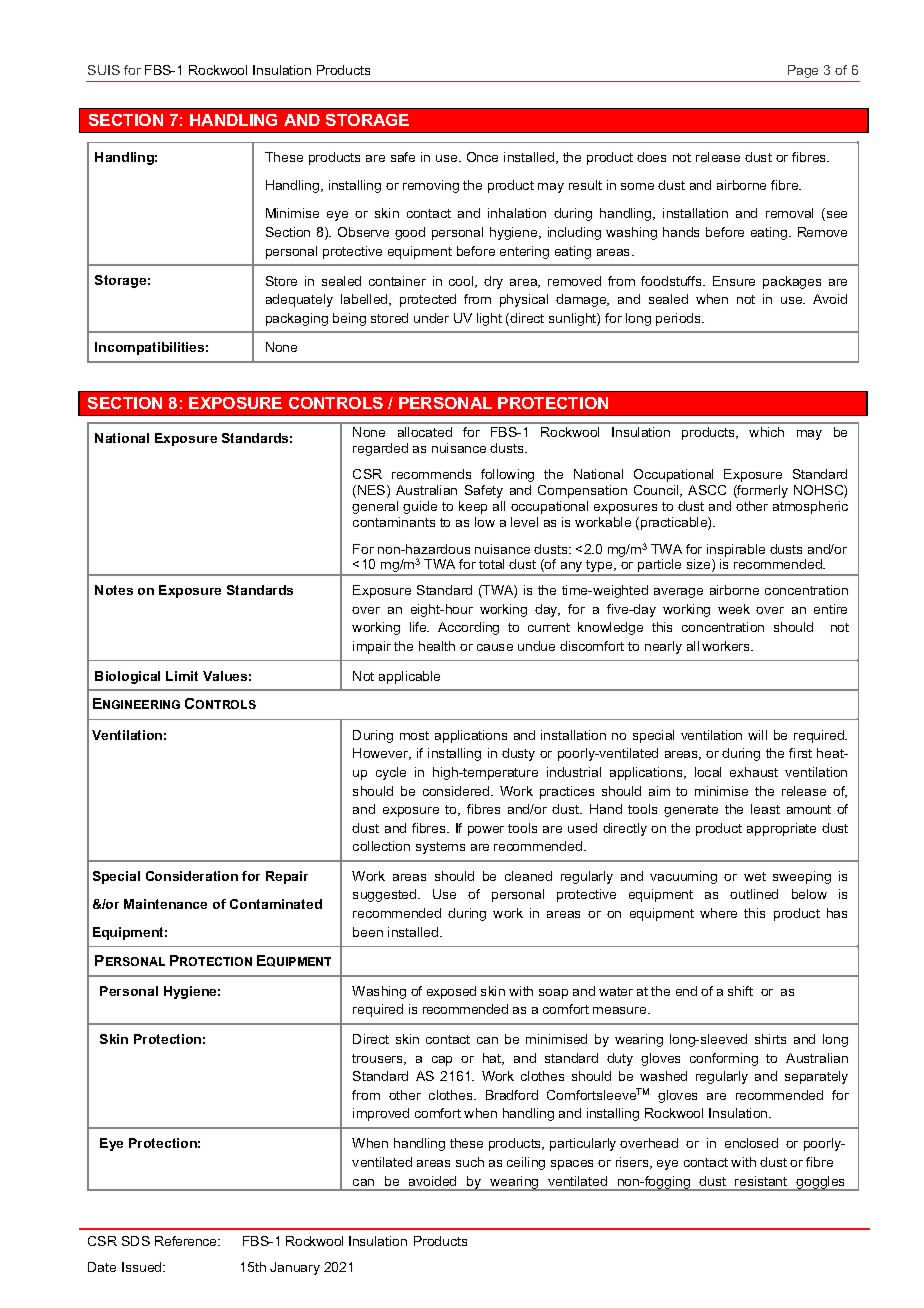 This image has height=1308, width=924. I want to click on such, so click(470, 1162).
